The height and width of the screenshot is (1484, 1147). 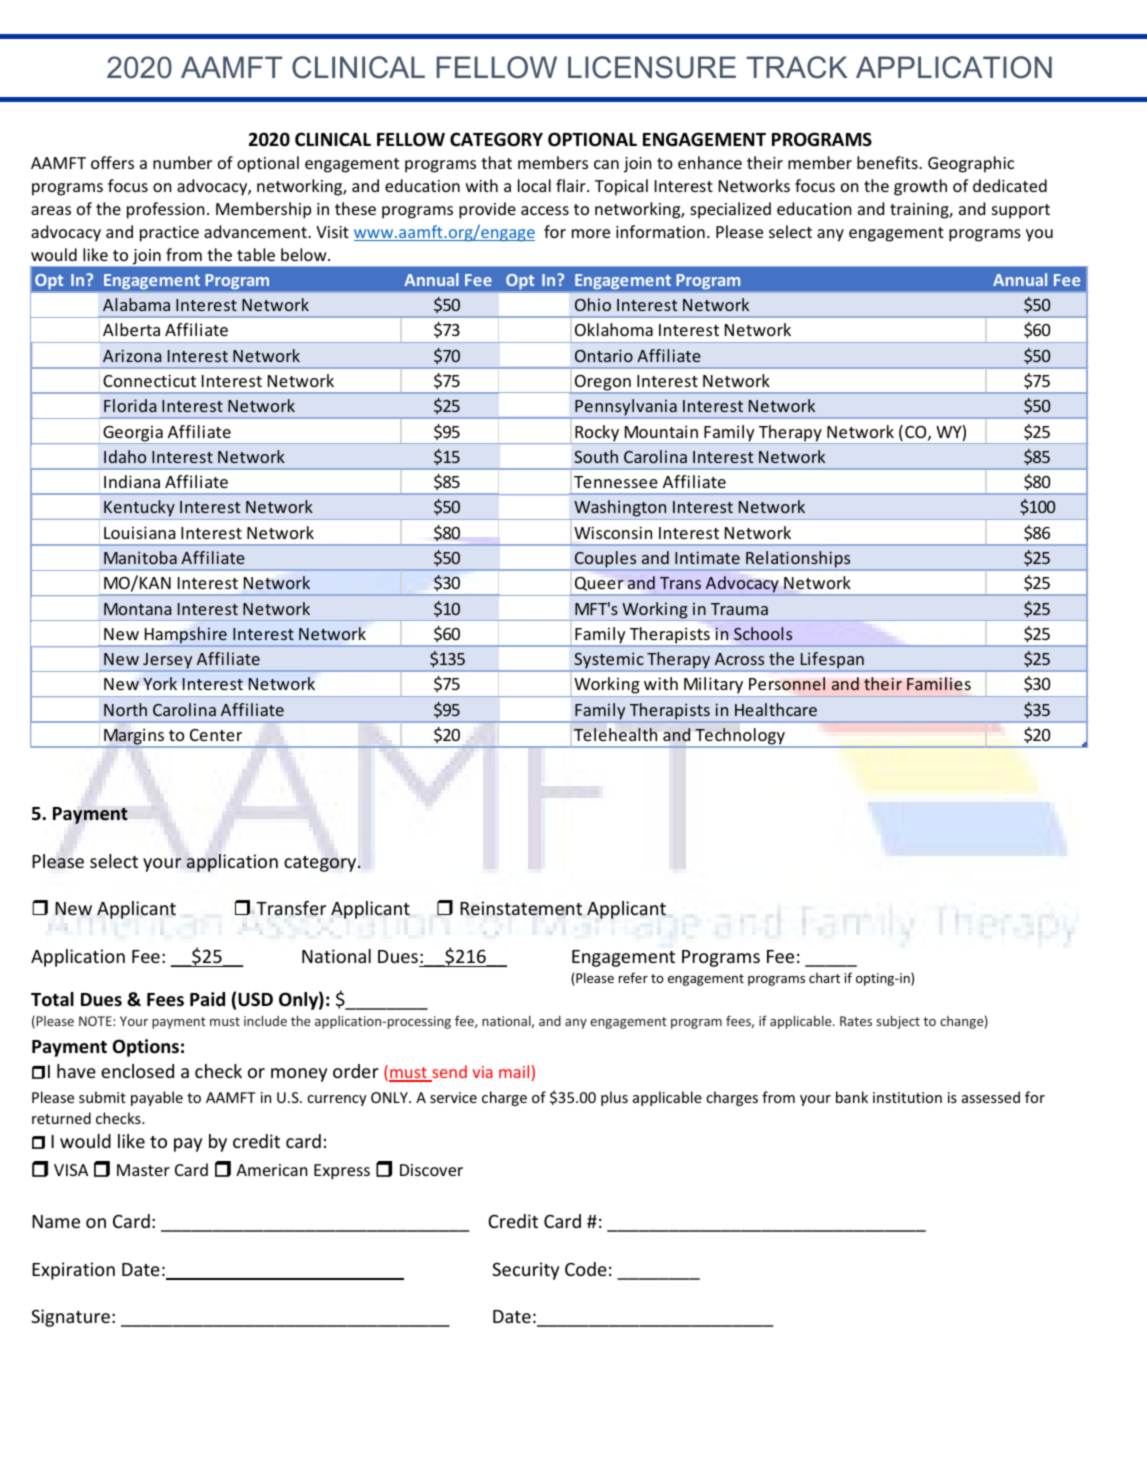 What do you see at coordinates (888, 162) in the screenshot?
I see `benefits` at bounding box center [888, 162].
